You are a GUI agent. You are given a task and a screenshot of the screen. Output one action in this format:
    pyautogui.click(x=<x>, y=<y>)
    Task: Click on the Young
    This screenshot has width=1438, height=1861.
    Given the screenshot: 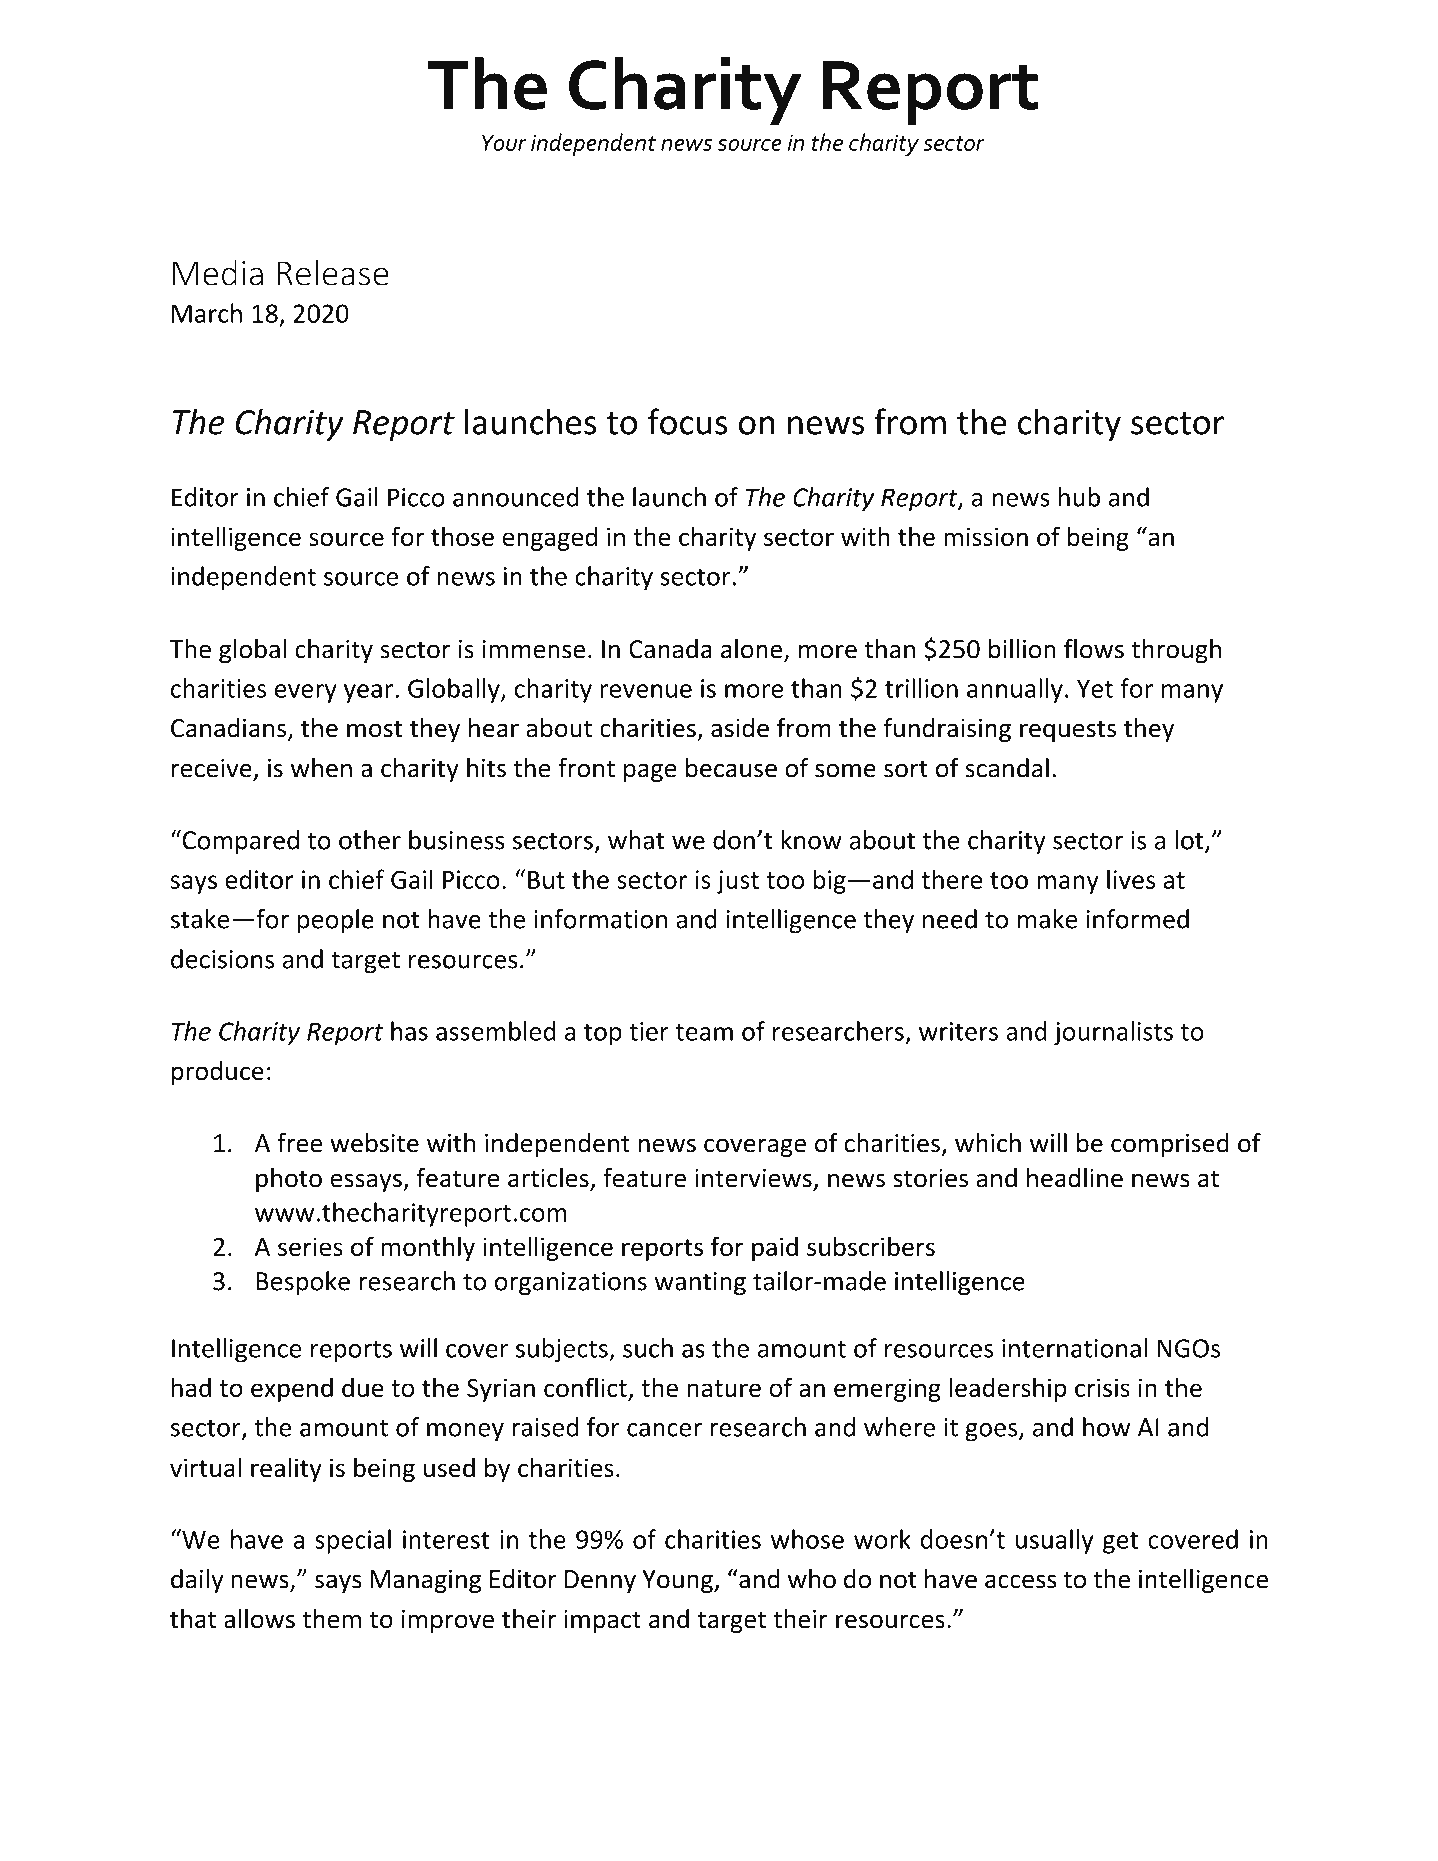 What is the action you would take?
    pyautogui.click(x=678, y=1581)
